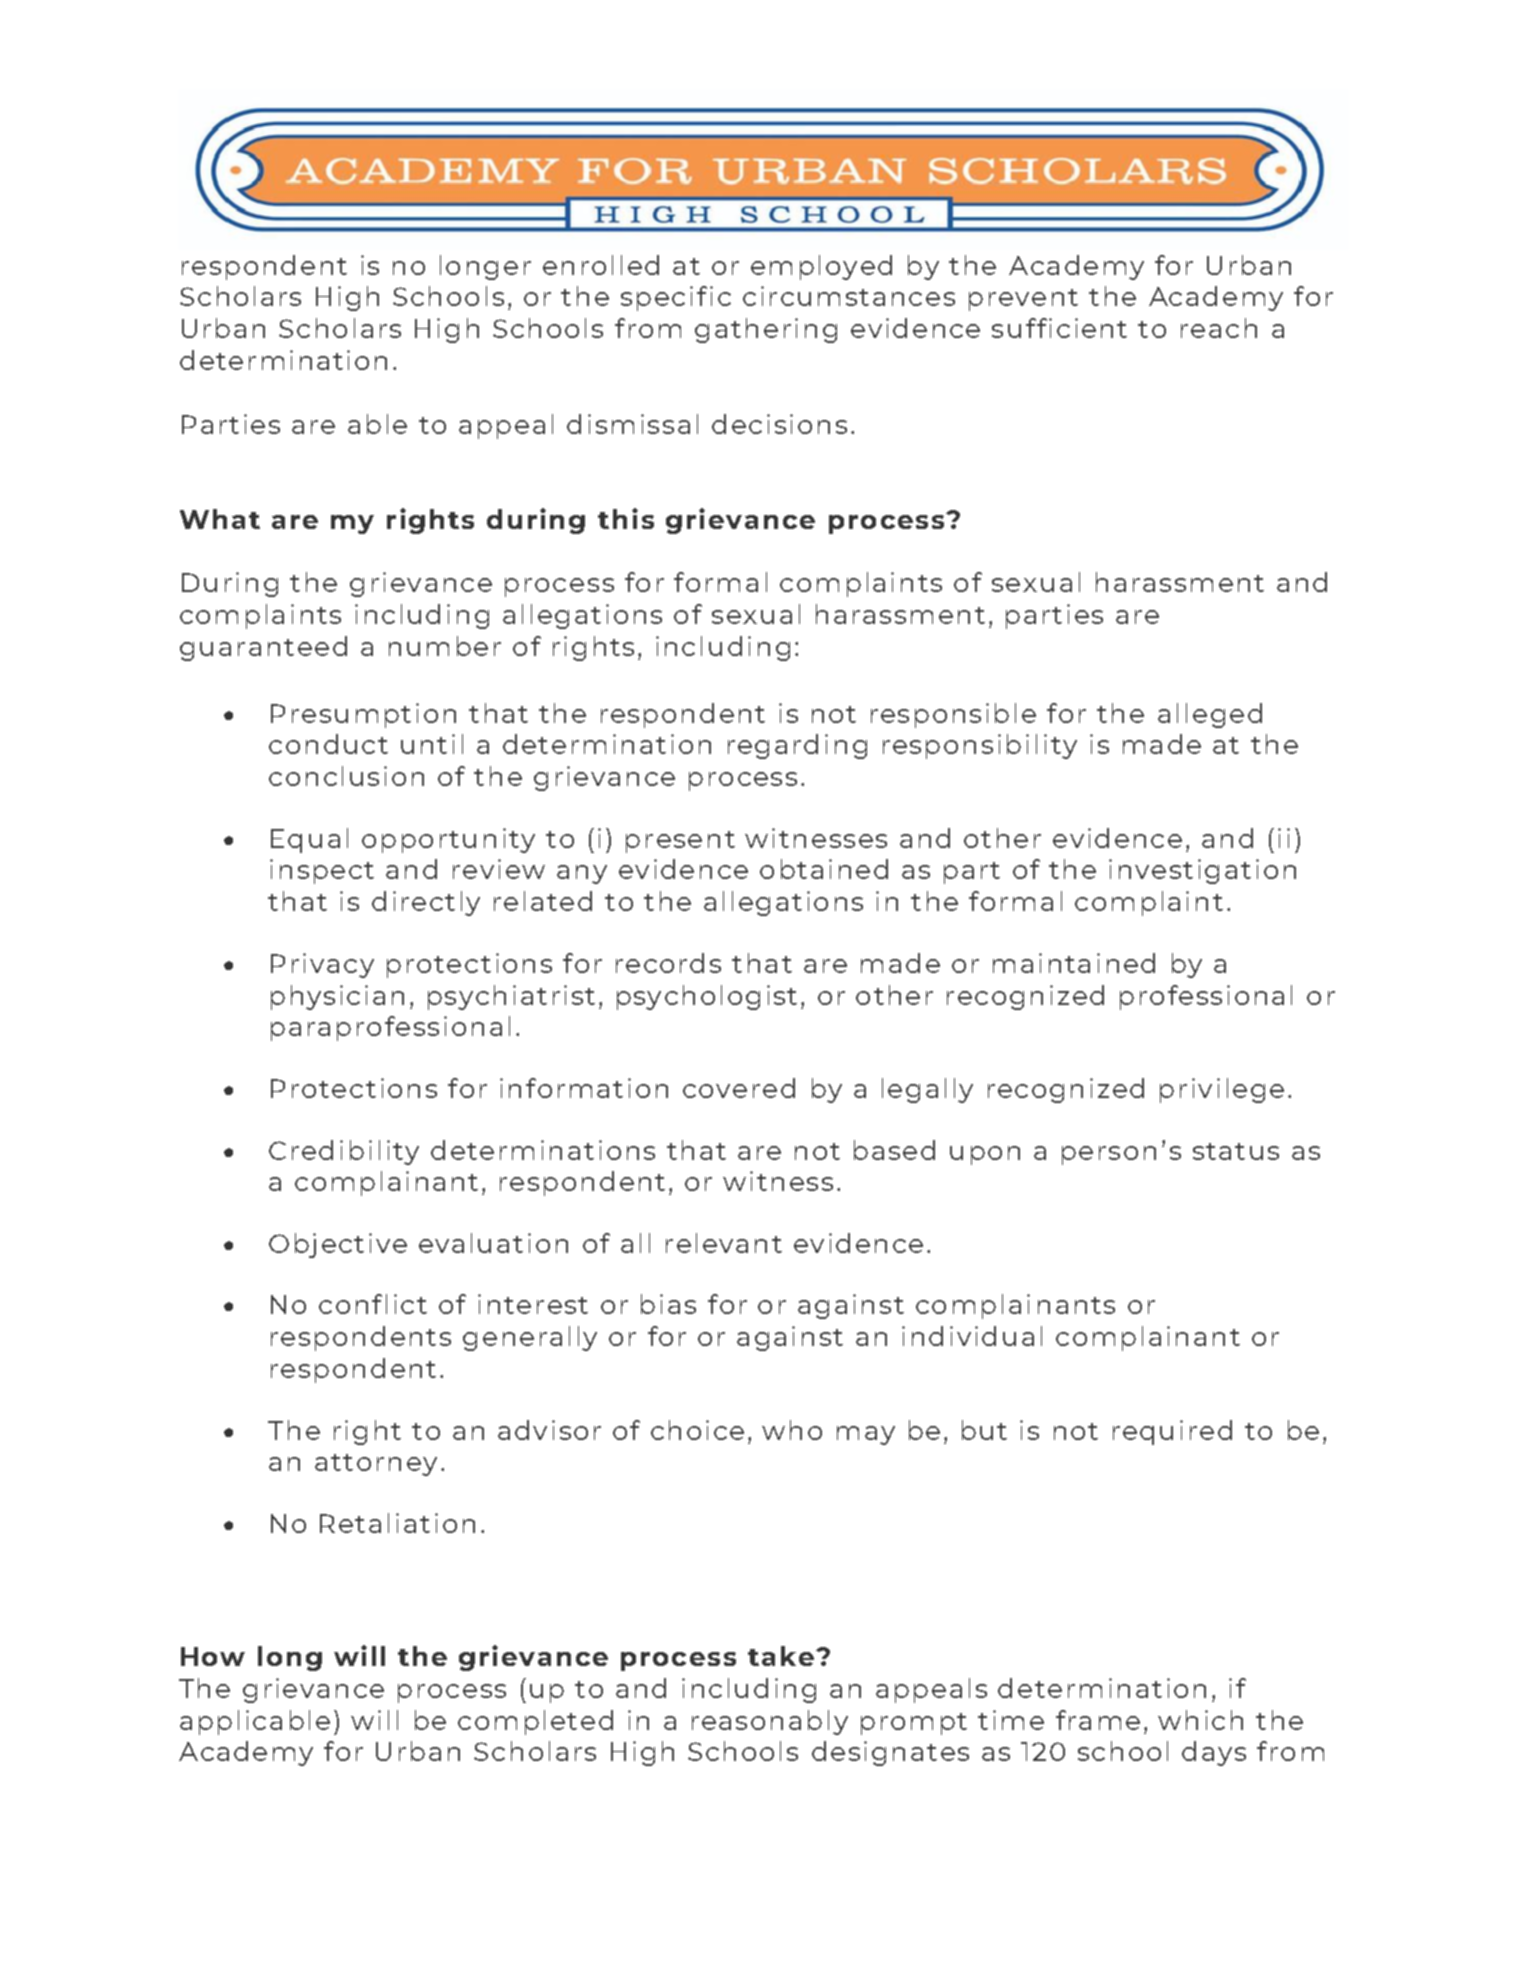 This document has height=1966, width=1519. What do you see at coordinates (770, 1722) in the document?
I see `reasonably` at bounding box center [770, 1722].
